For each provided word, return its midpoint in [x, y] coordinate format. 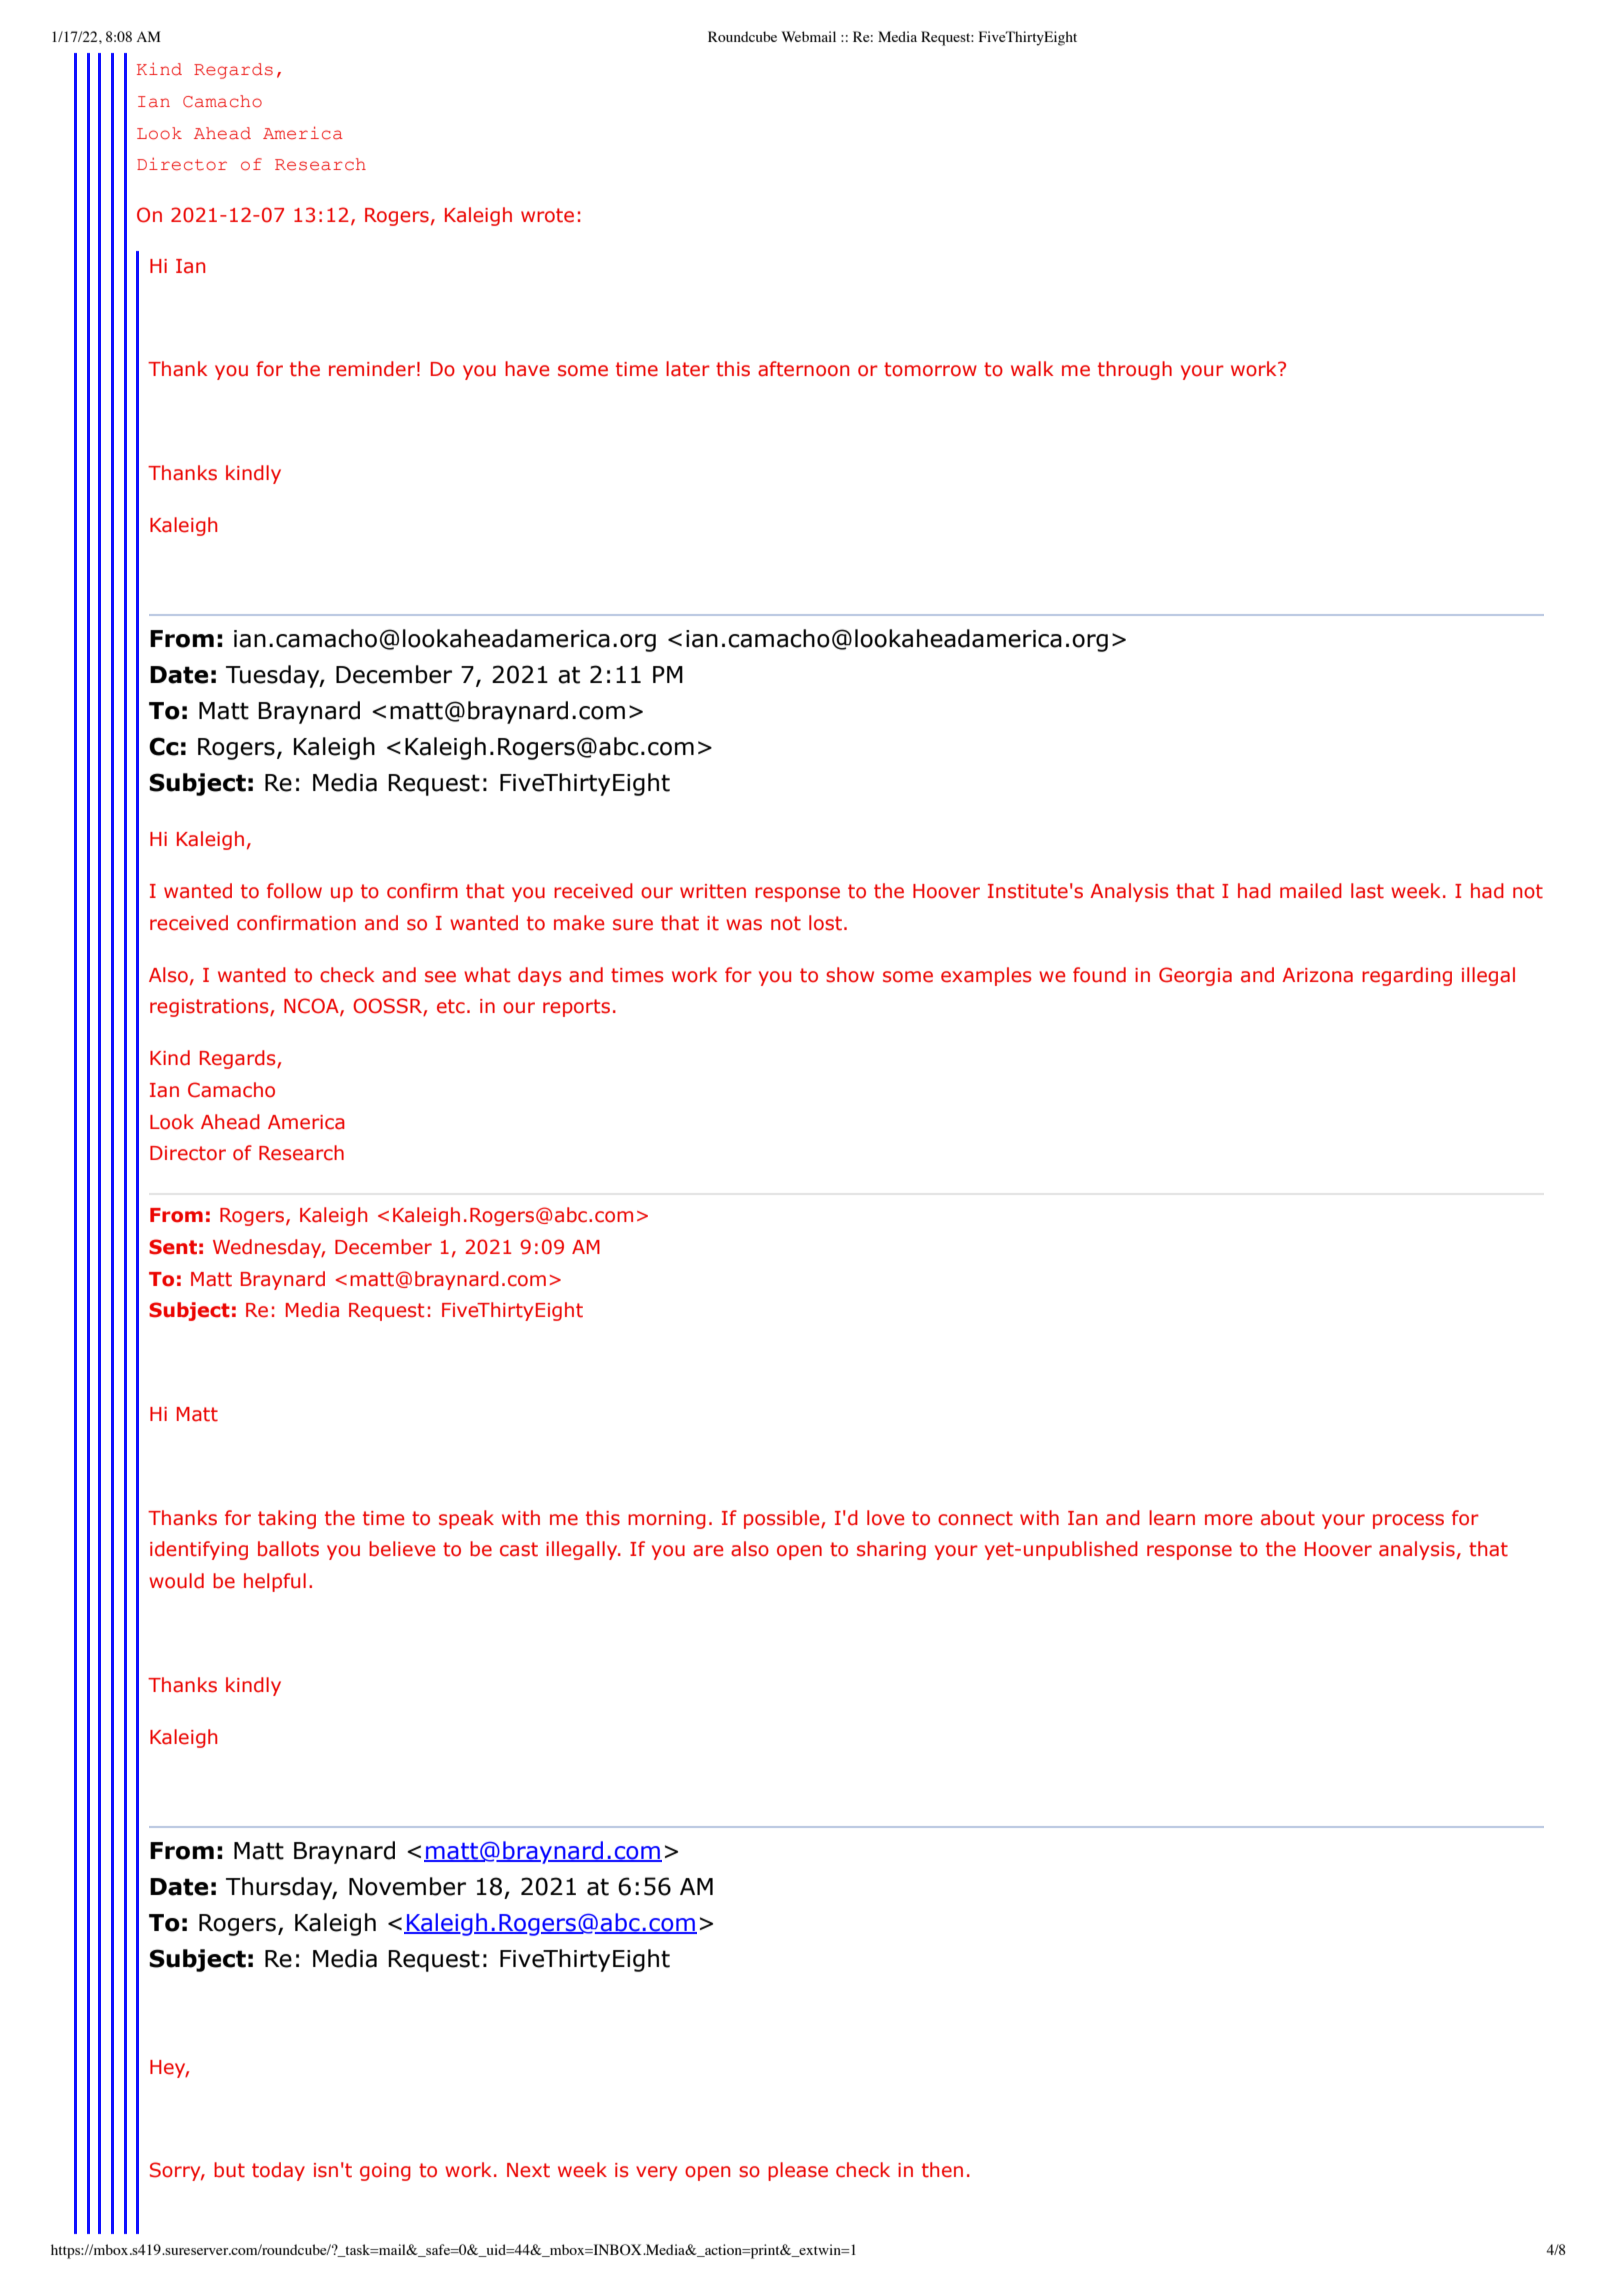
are [708, 1551]
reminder [372, 369]
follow [294, 891]
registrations [210, 1008]
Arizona [1317, 975]
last [1367, 891]
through [1135, 370]
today [278, 2171]
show [850, 975]
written [713, 891]
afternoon [803, 369]
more [1228, 1520]
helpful [275, 1582]
